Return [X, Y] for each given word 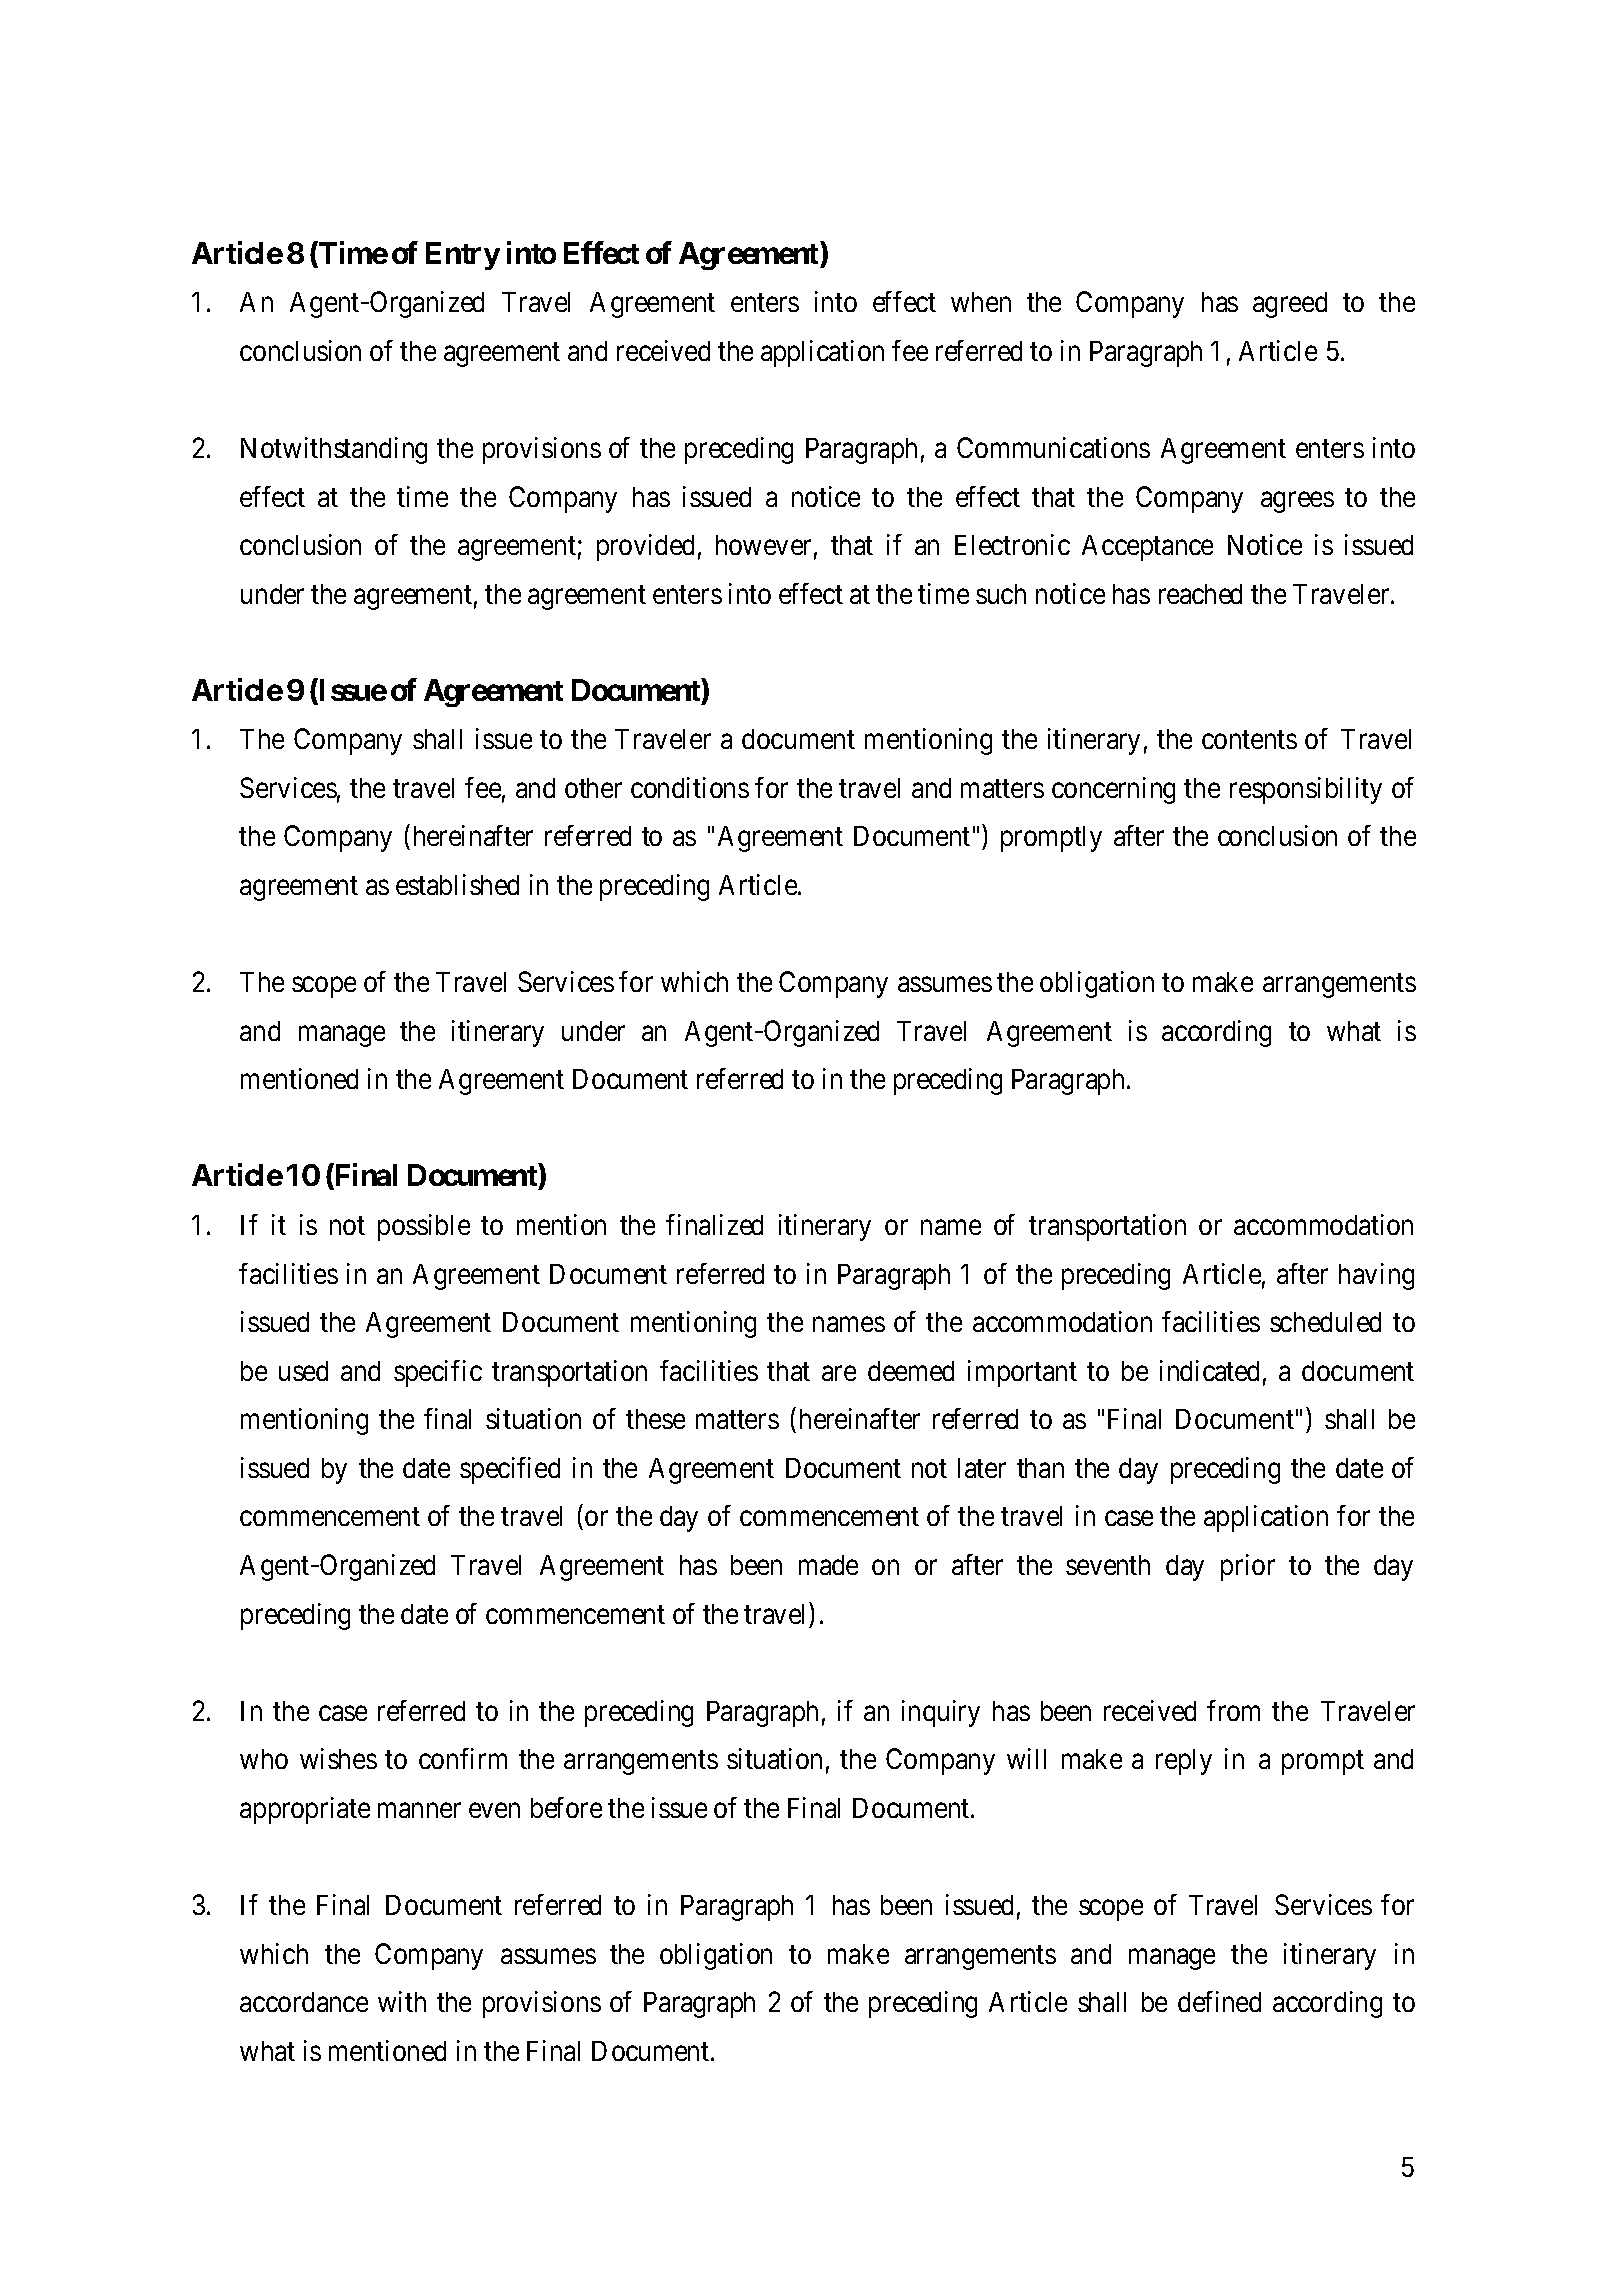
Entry [463, 256]
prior [1248, 1567]
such [1001, 594]
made [828, 1565]
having [1376, 1276]
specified [510, 1470]
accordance [304, 2002]
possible [424, 1227]
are [839, 1373]
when [981, 302]
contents [1249, 740]
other [593, 788]
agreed [1290, 305]
